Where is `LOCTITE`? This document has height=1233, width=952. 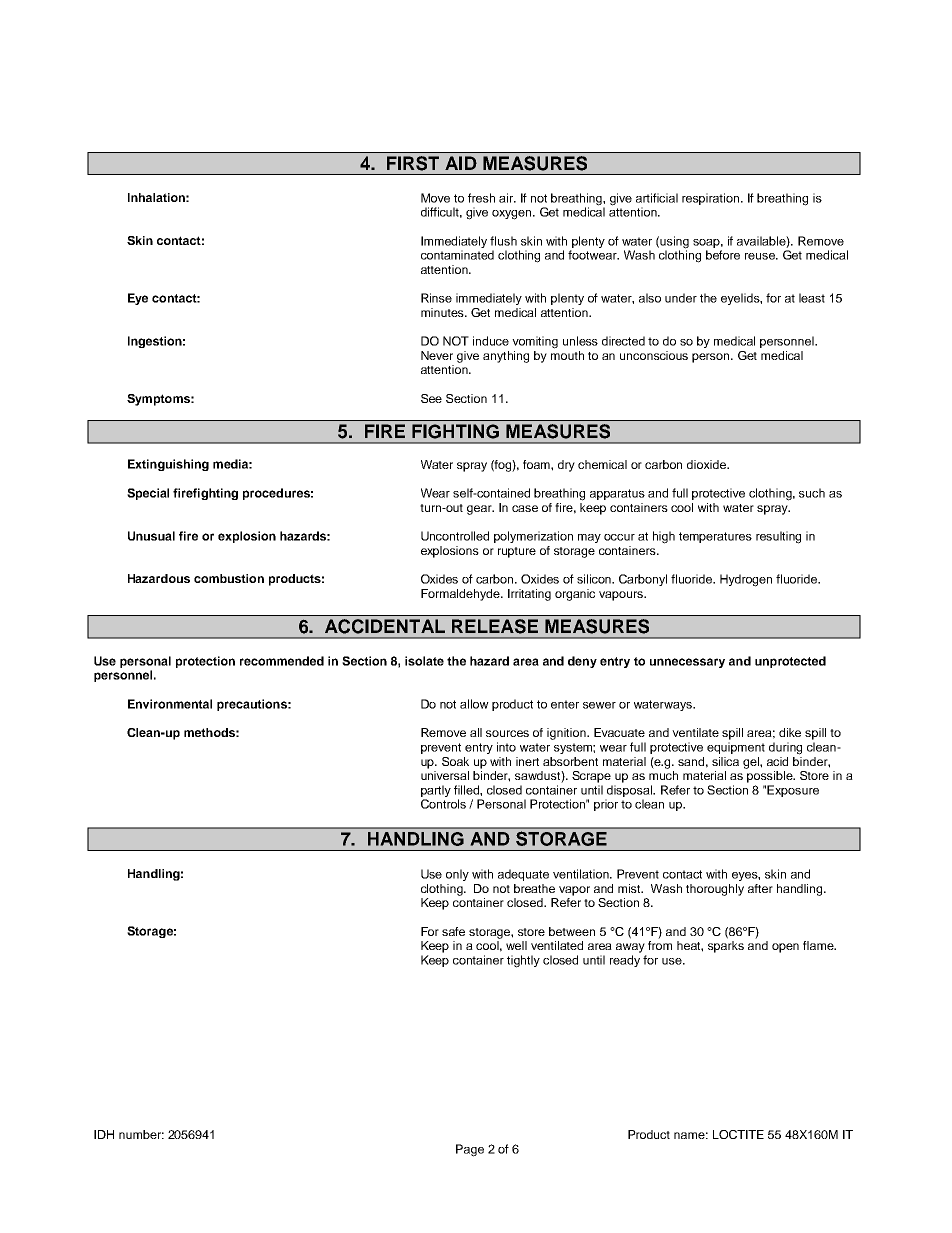
LOCTITE is located at coordinates (738, 1134).
